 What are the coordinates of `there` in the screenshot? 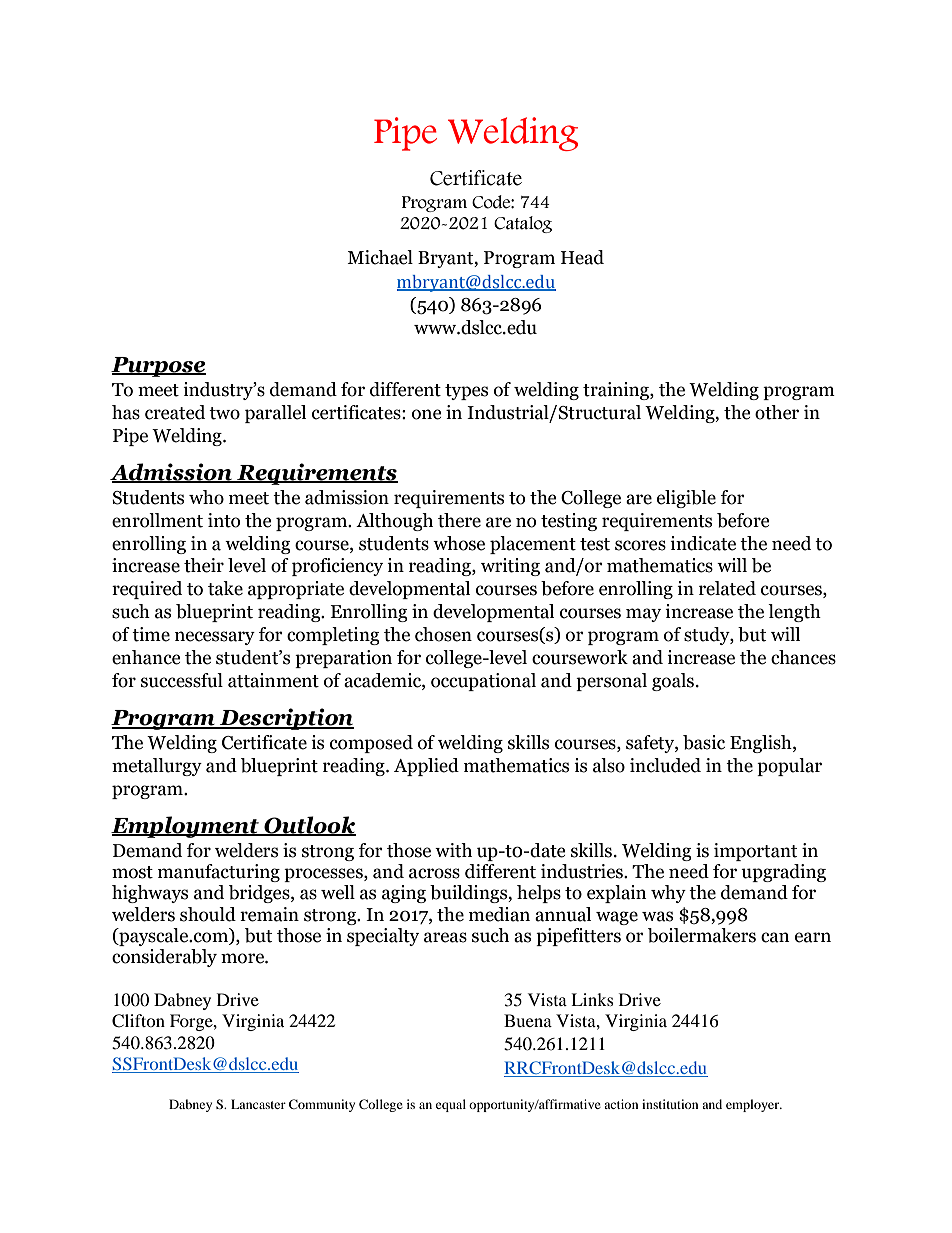 It's located at (459, 520).
